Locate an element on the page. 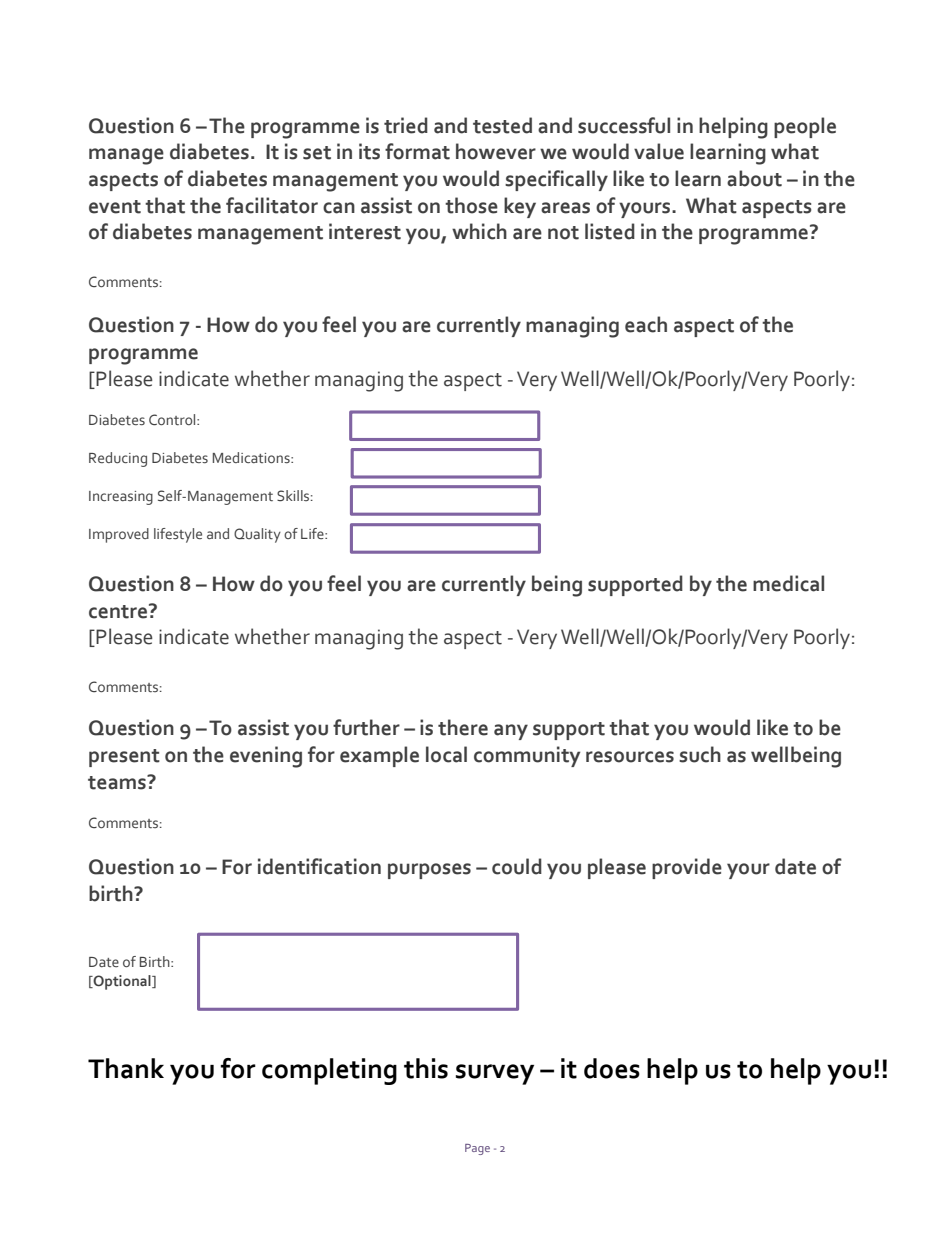 The image size is (952, 1233). facilitator is located at coordinates (272, 205).
